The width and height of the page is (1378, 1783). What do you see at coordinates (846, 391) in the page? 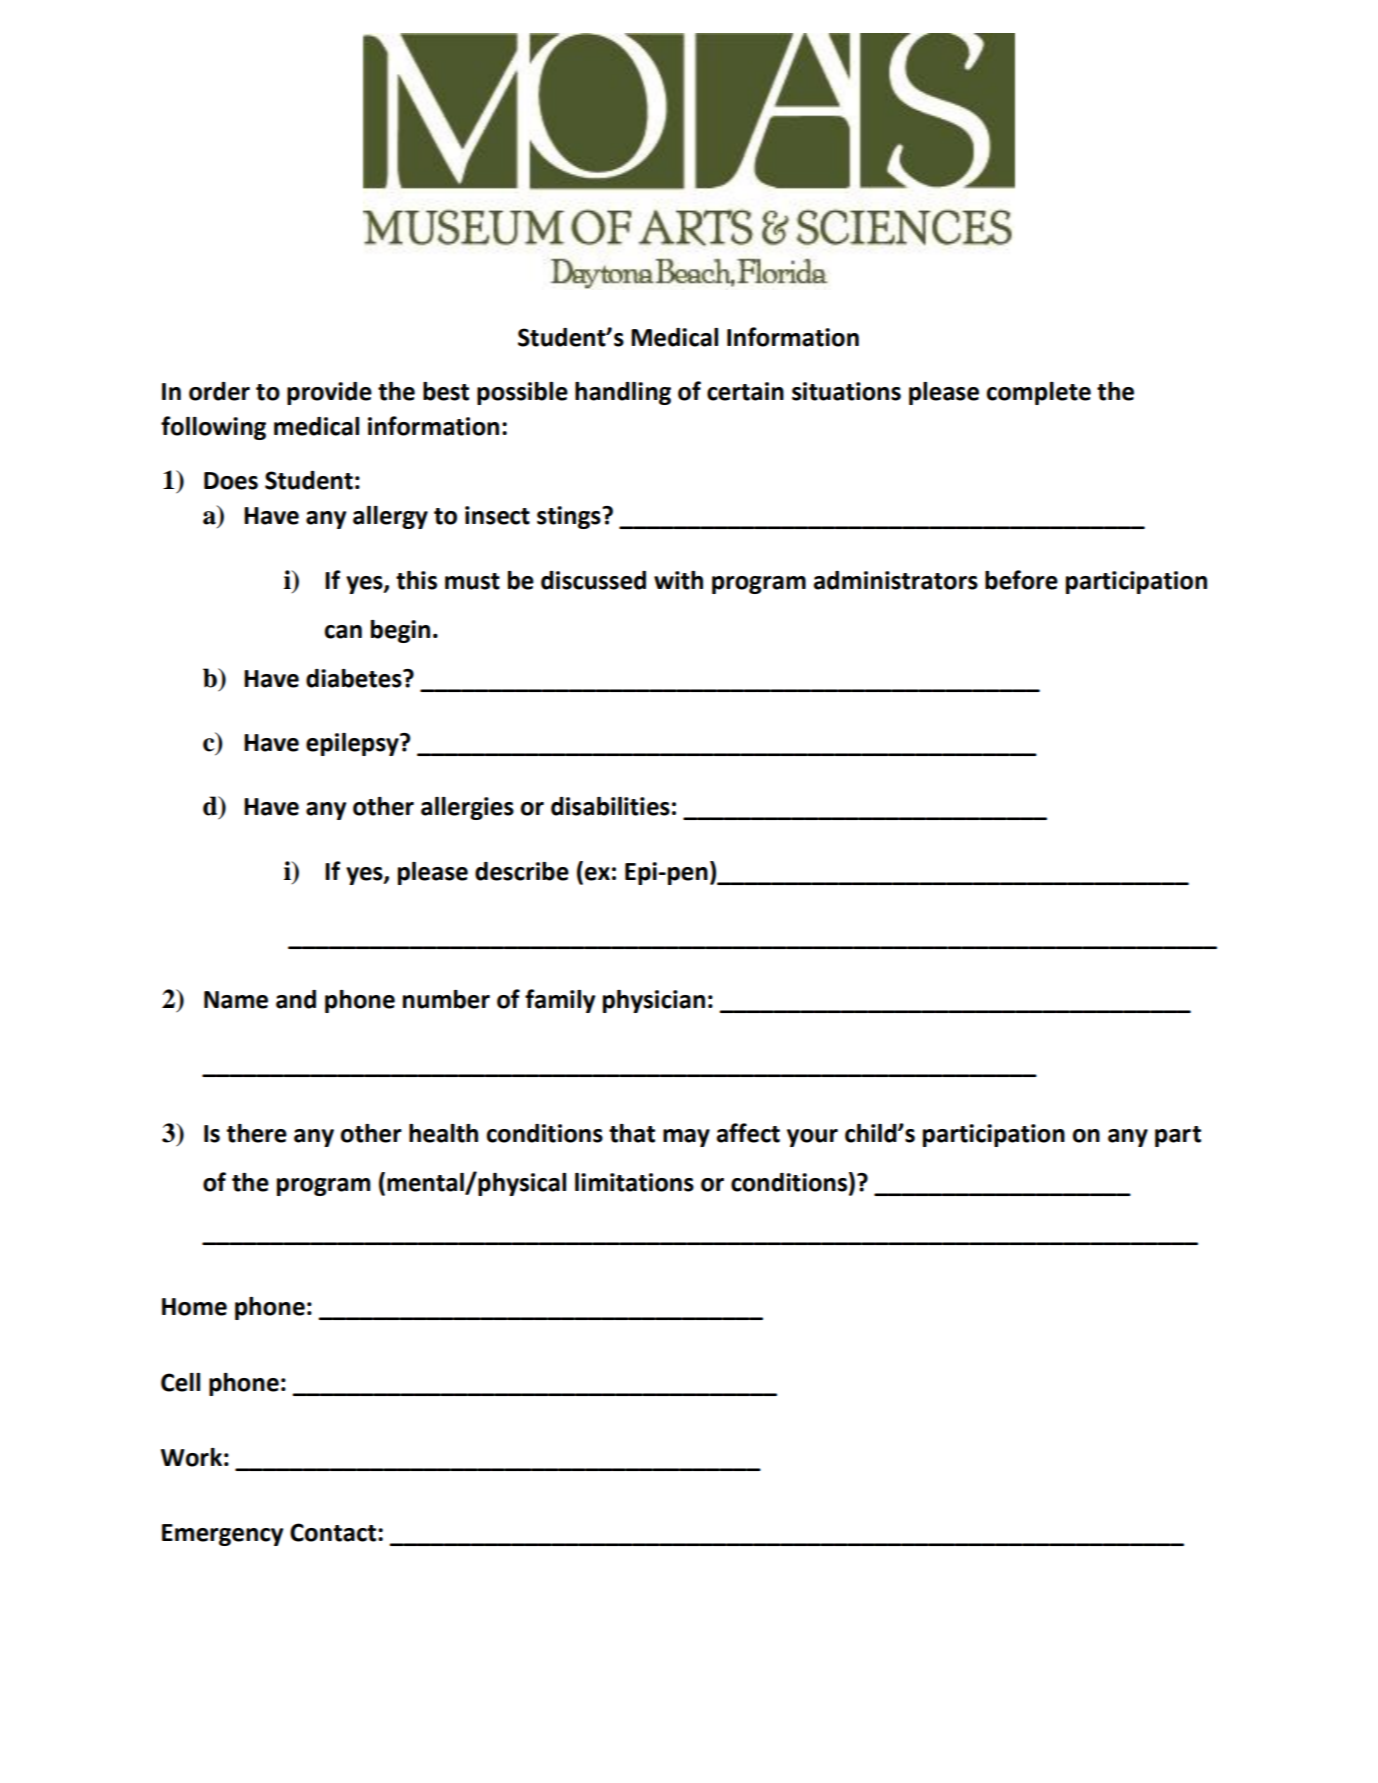
I see `situations` at bounding box center [846, 391].
